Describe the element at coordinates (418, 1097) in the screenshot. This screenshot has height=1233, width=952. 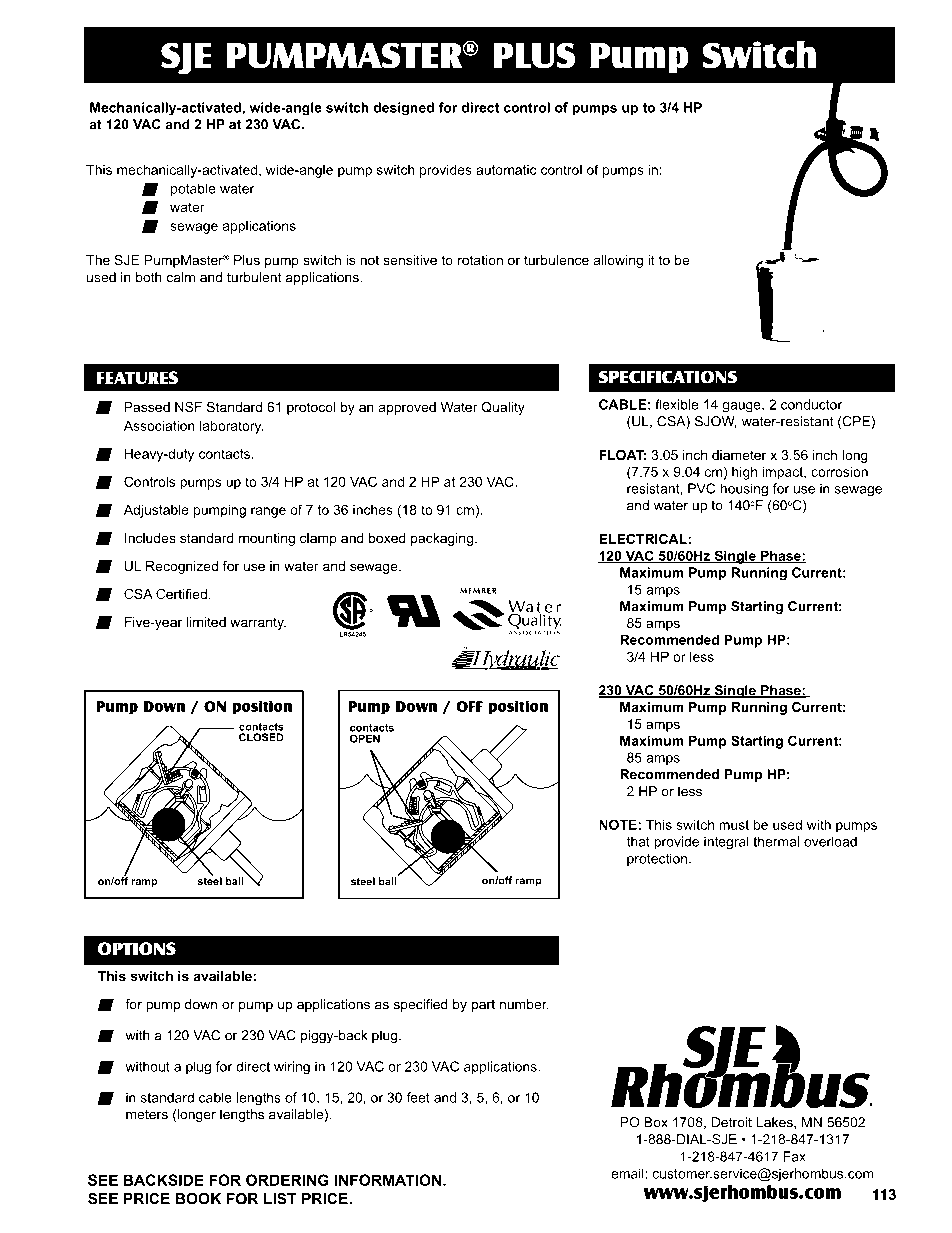
I see `feet` at that location.
